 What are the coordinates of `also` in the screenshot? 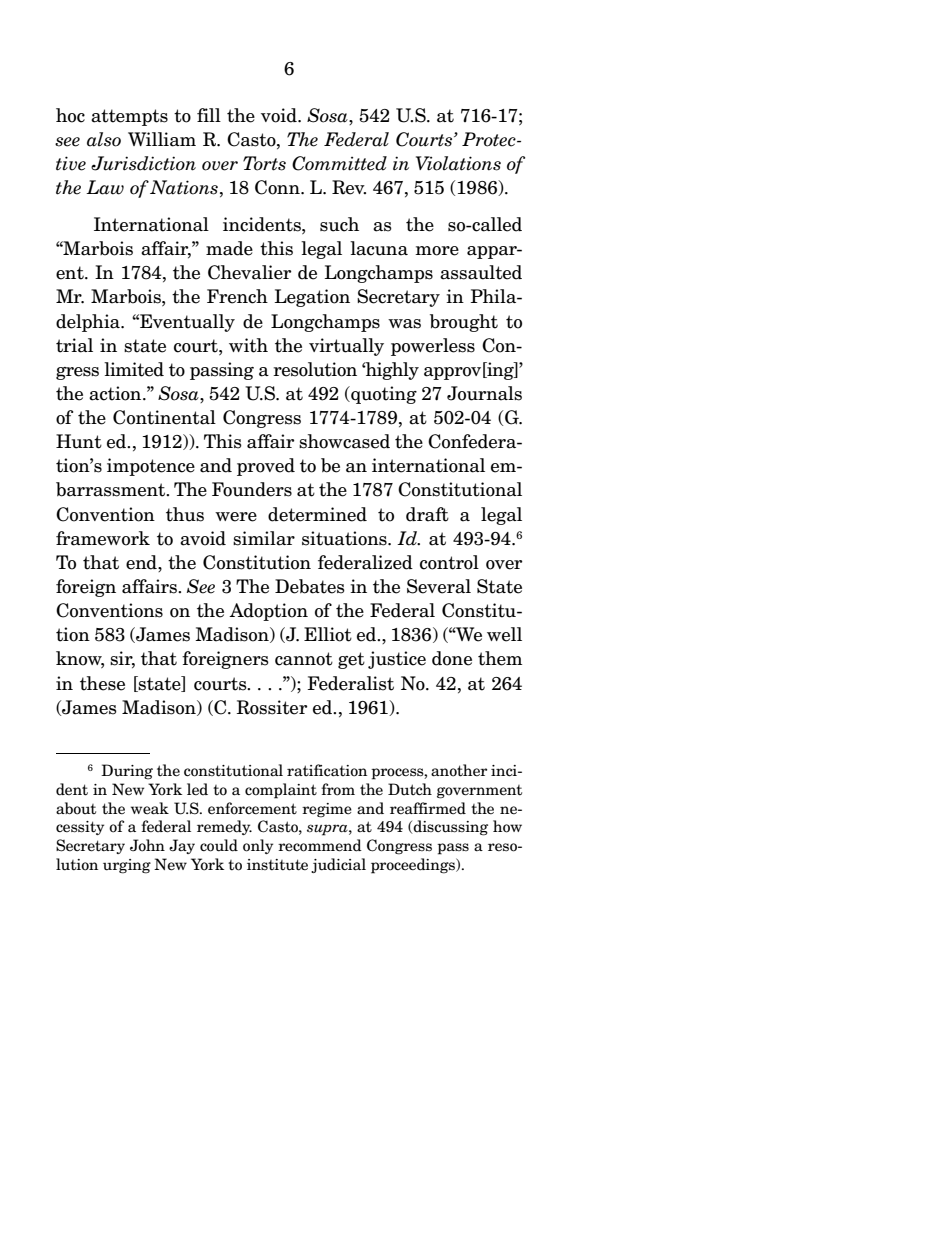 It's located at (104, 139).
